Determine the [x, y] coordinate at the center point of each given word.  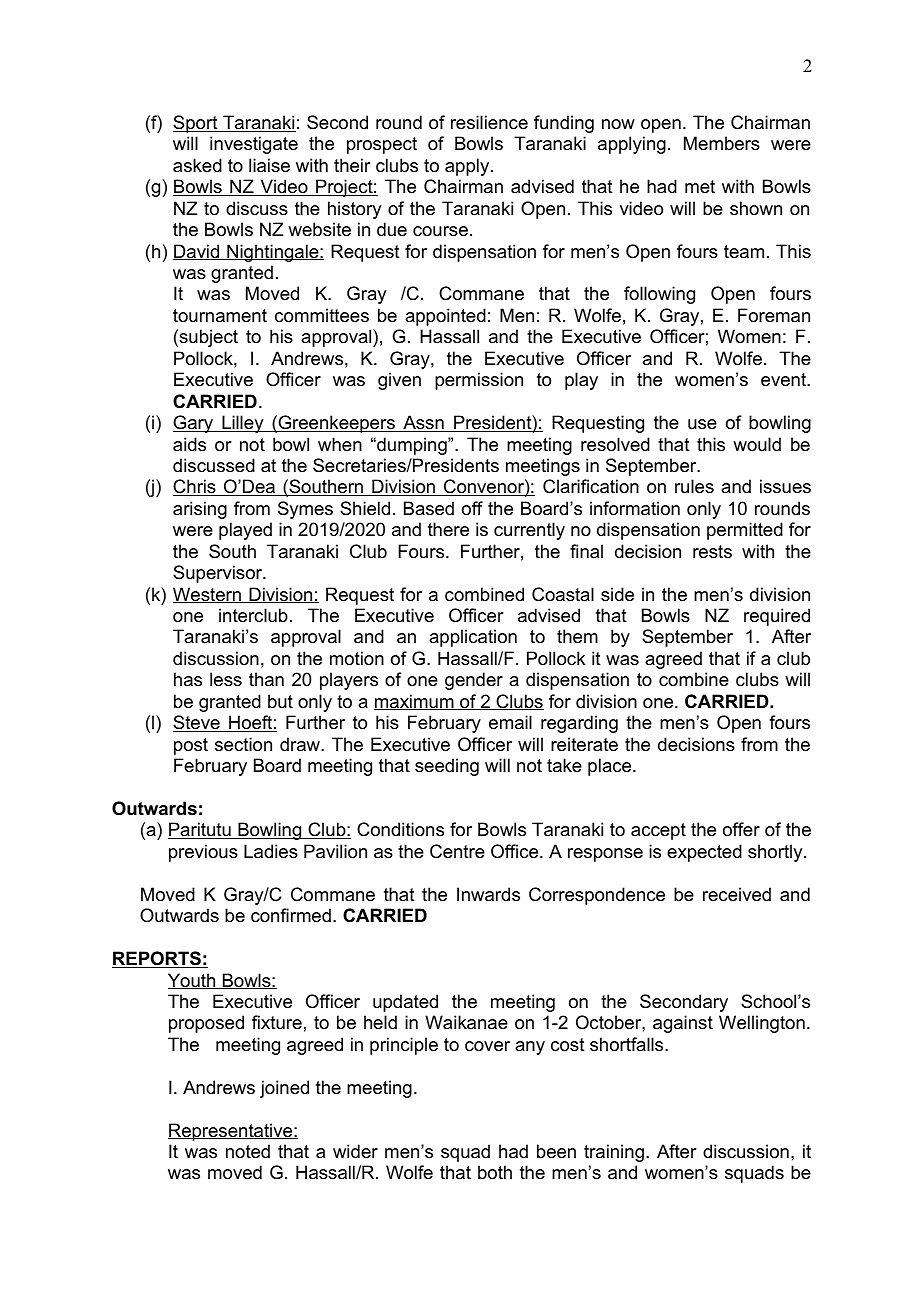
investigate [254, 145]
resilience [489, 122]
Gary [194, 424]
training [614, 1153]
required [777, 617]
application [473, 638]
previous [203, 853]
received [737, 894]
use [702, 424]
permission [479, 381]
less [226, 679]
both [495, 1172]
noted [248, 1151]
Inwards [488, 894]
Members [722, 143]
